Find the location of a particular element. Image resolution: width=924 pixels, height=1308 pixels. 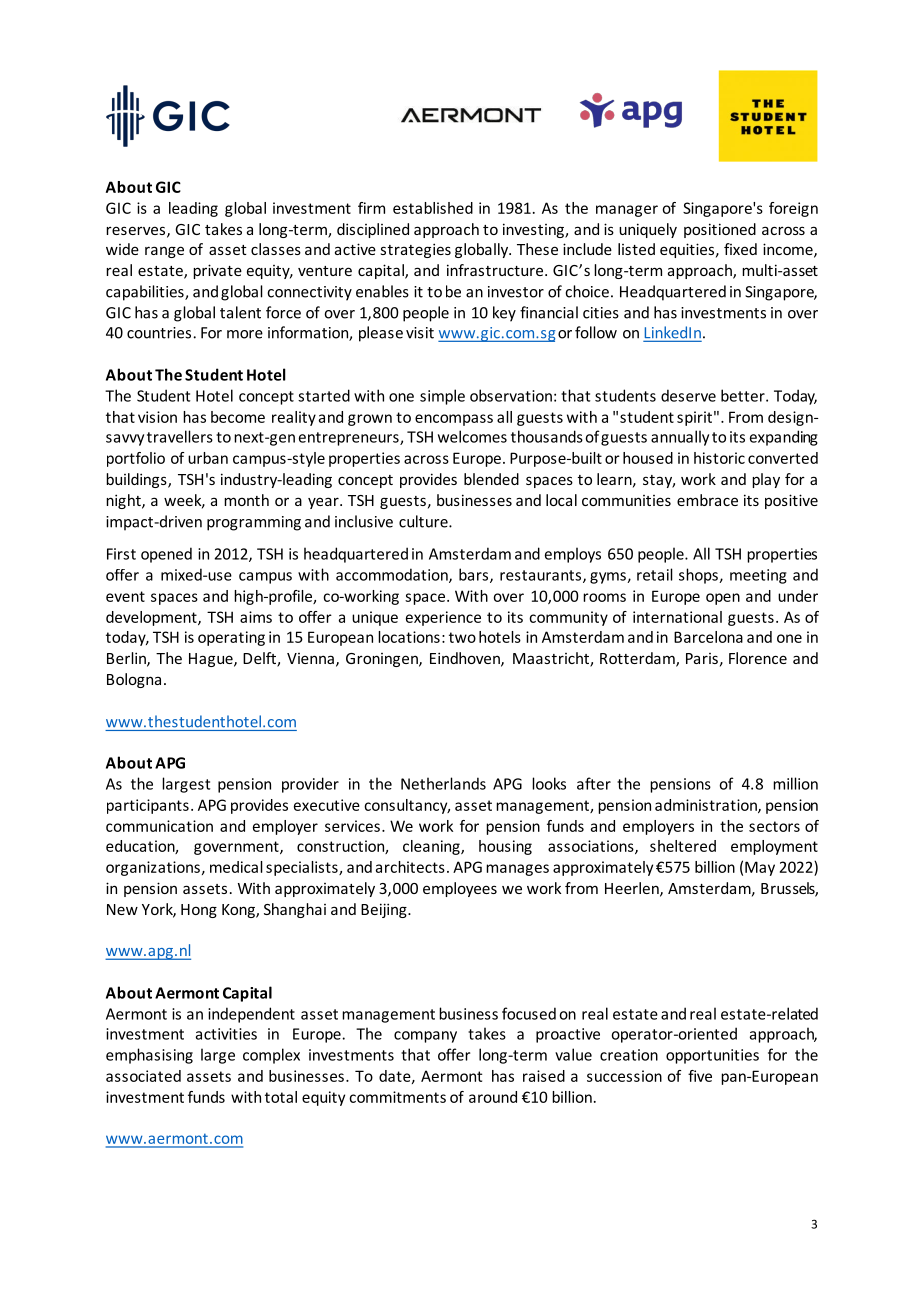

operating is located at coordinates (231, 638).
